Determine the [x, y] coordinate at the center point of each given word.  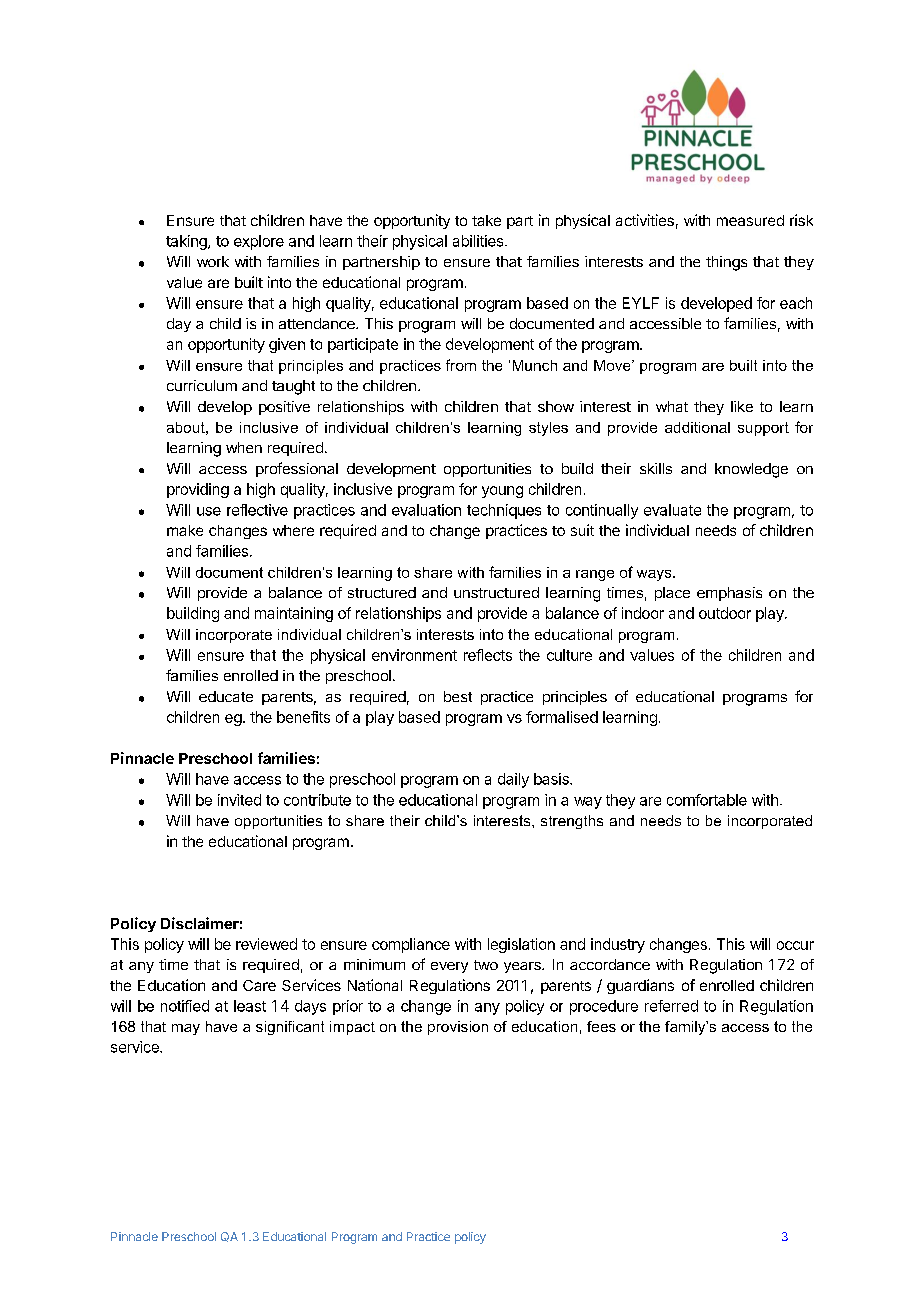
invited [239, 800]
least [250, 1006]
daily [513, 780]
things [726, 263]
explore [259, 242]
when [244, 447]
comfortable [707, 800]
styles [548, 429]
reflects [488, 655]
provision [458, 1028]
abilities [479, 241]
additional [697, 427]
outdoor [725, 613]
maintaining [294, 614]
